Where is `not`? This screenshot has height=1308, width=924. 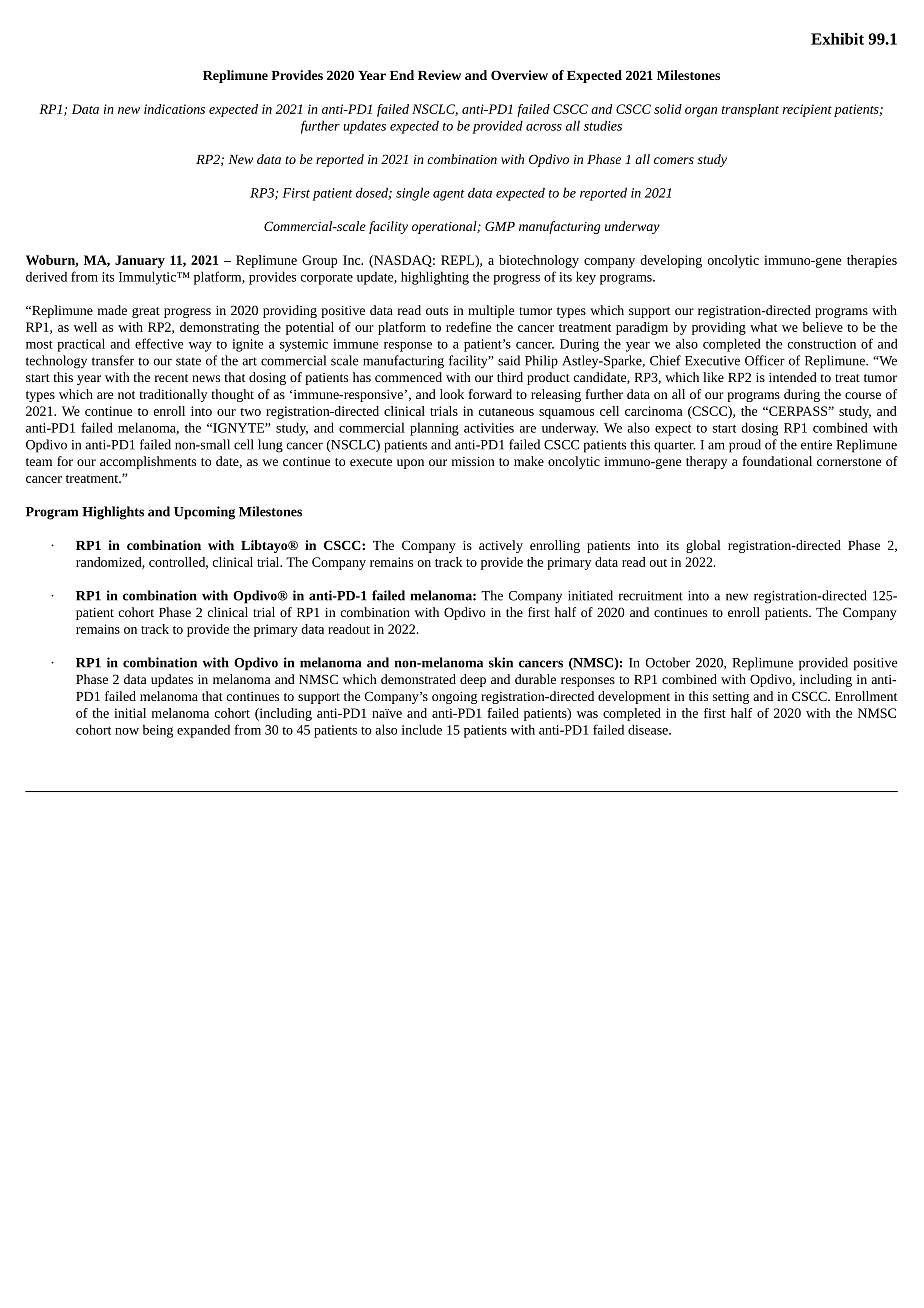 not is located at coordinates (126, 395).
